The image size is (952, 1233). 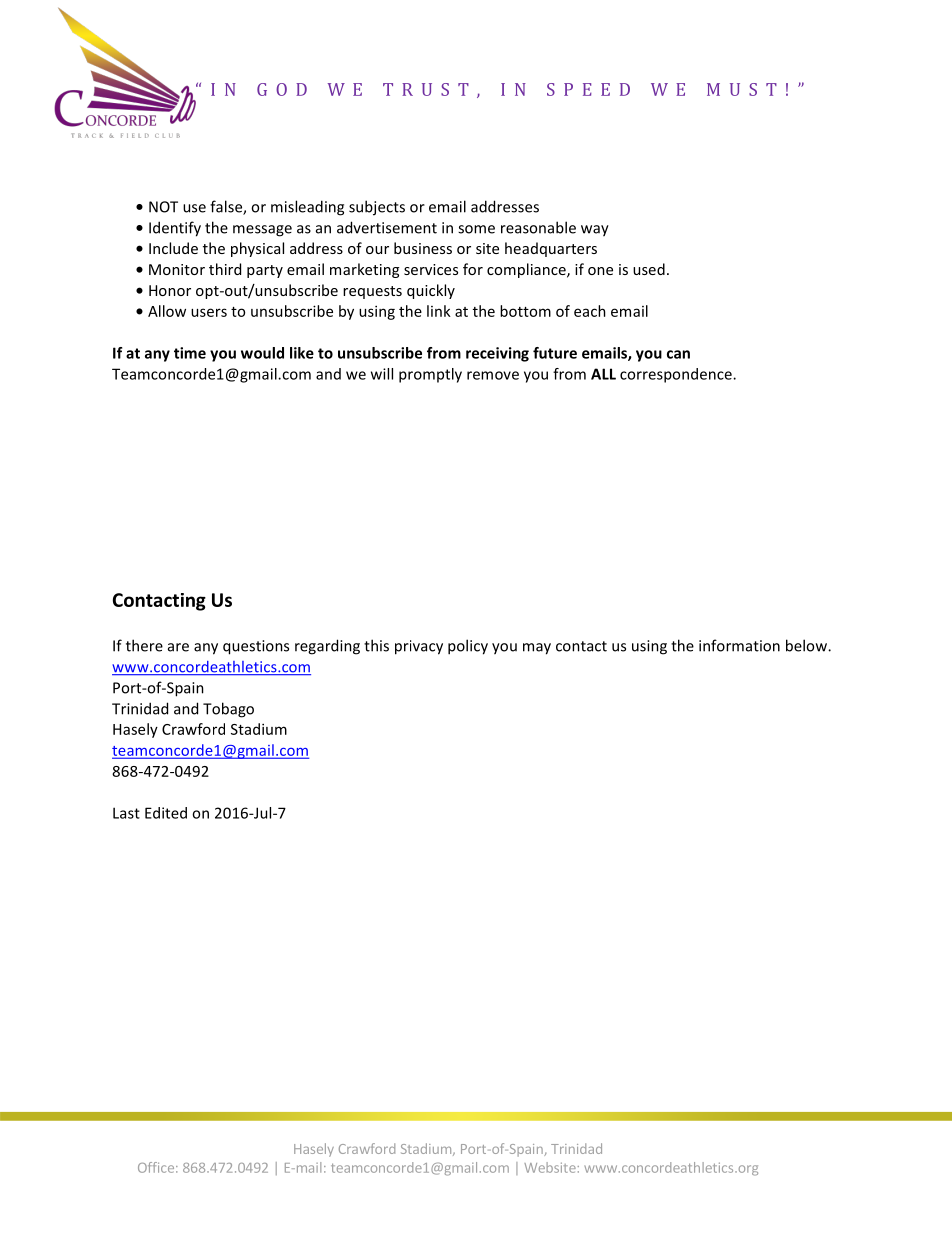 I want to click on below, so click(x=807, y=645).
